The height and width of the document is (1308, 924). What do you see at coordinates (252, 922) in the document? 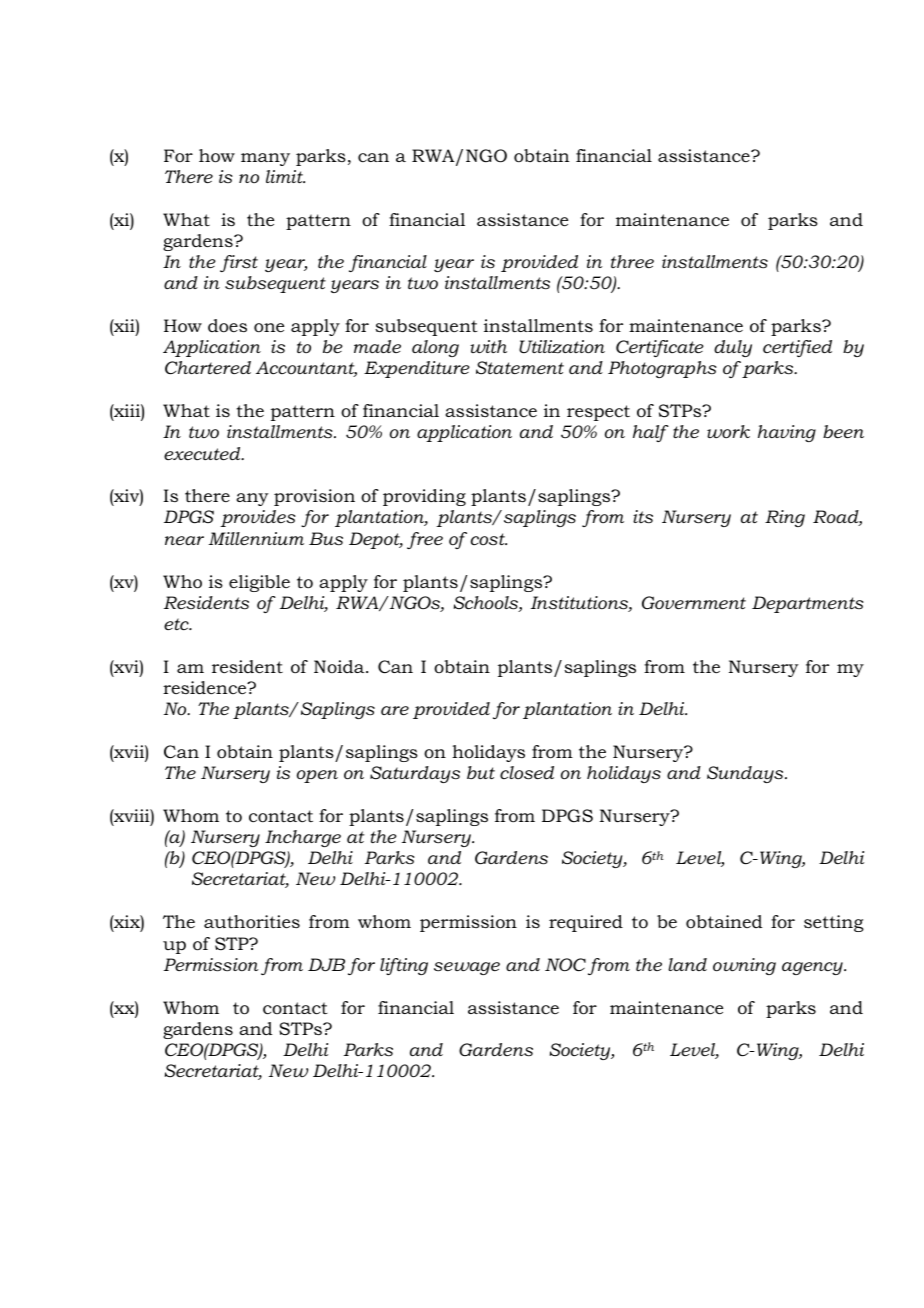
I see `authorities` at bounding box center [252, 922].
